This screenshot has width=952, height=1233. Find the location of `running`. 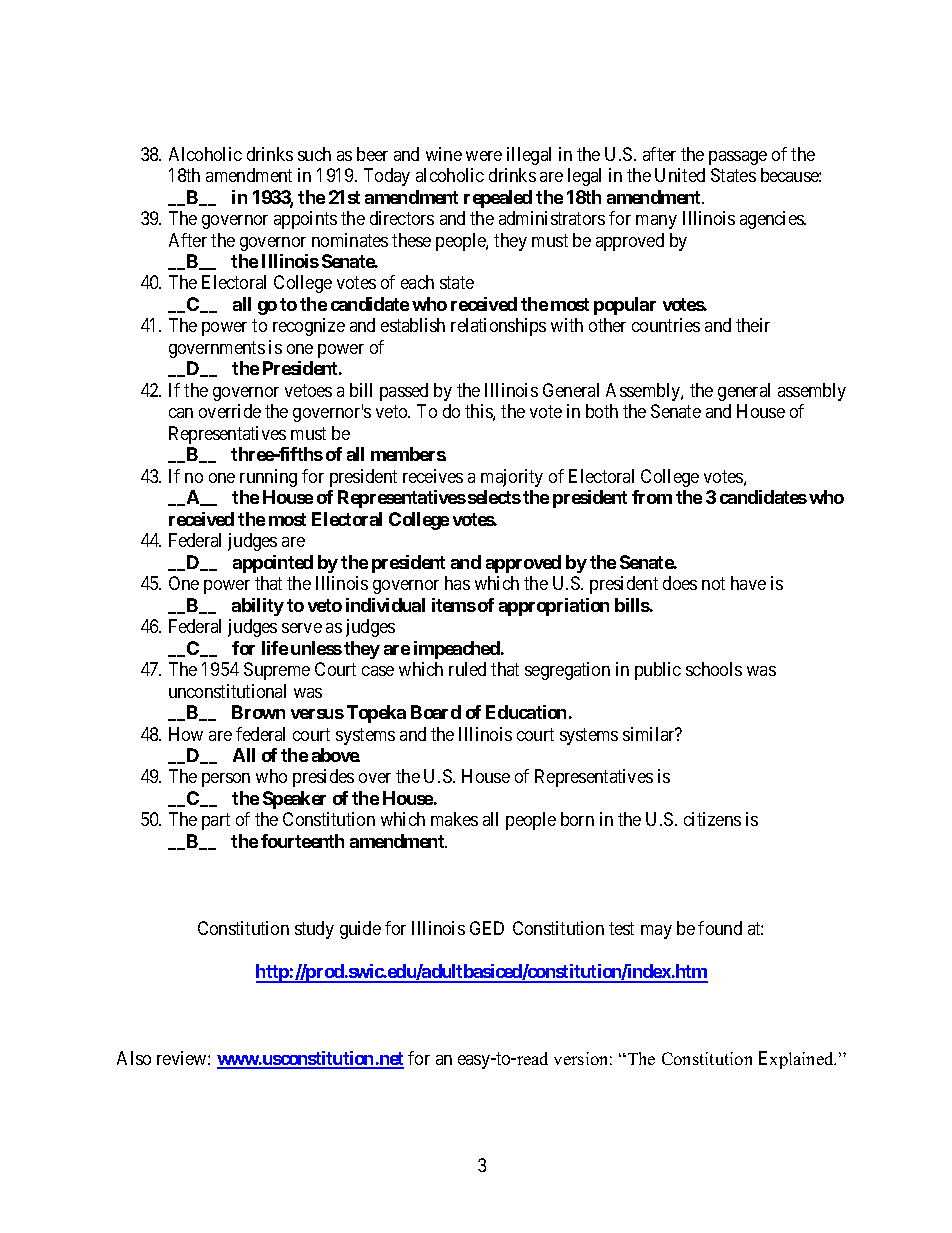

running is located at coordinates (268, 478).
